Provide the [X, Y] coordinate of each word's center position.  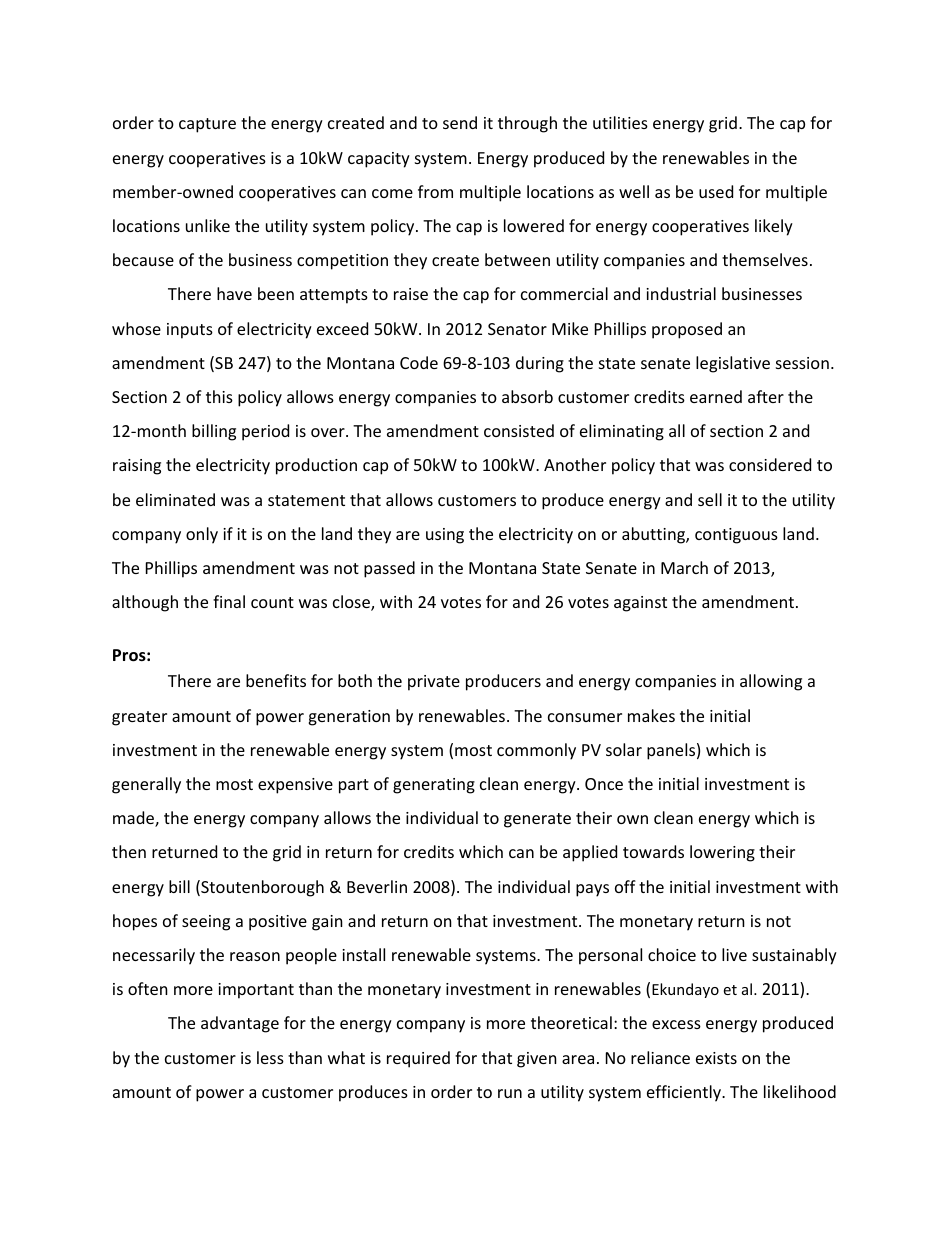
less [270, 1057]
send [460, 122]
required [418, 1059]
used [716, 191]
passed [389, 569]
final [229, 601]
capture [207, 125]
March [684, 567]
